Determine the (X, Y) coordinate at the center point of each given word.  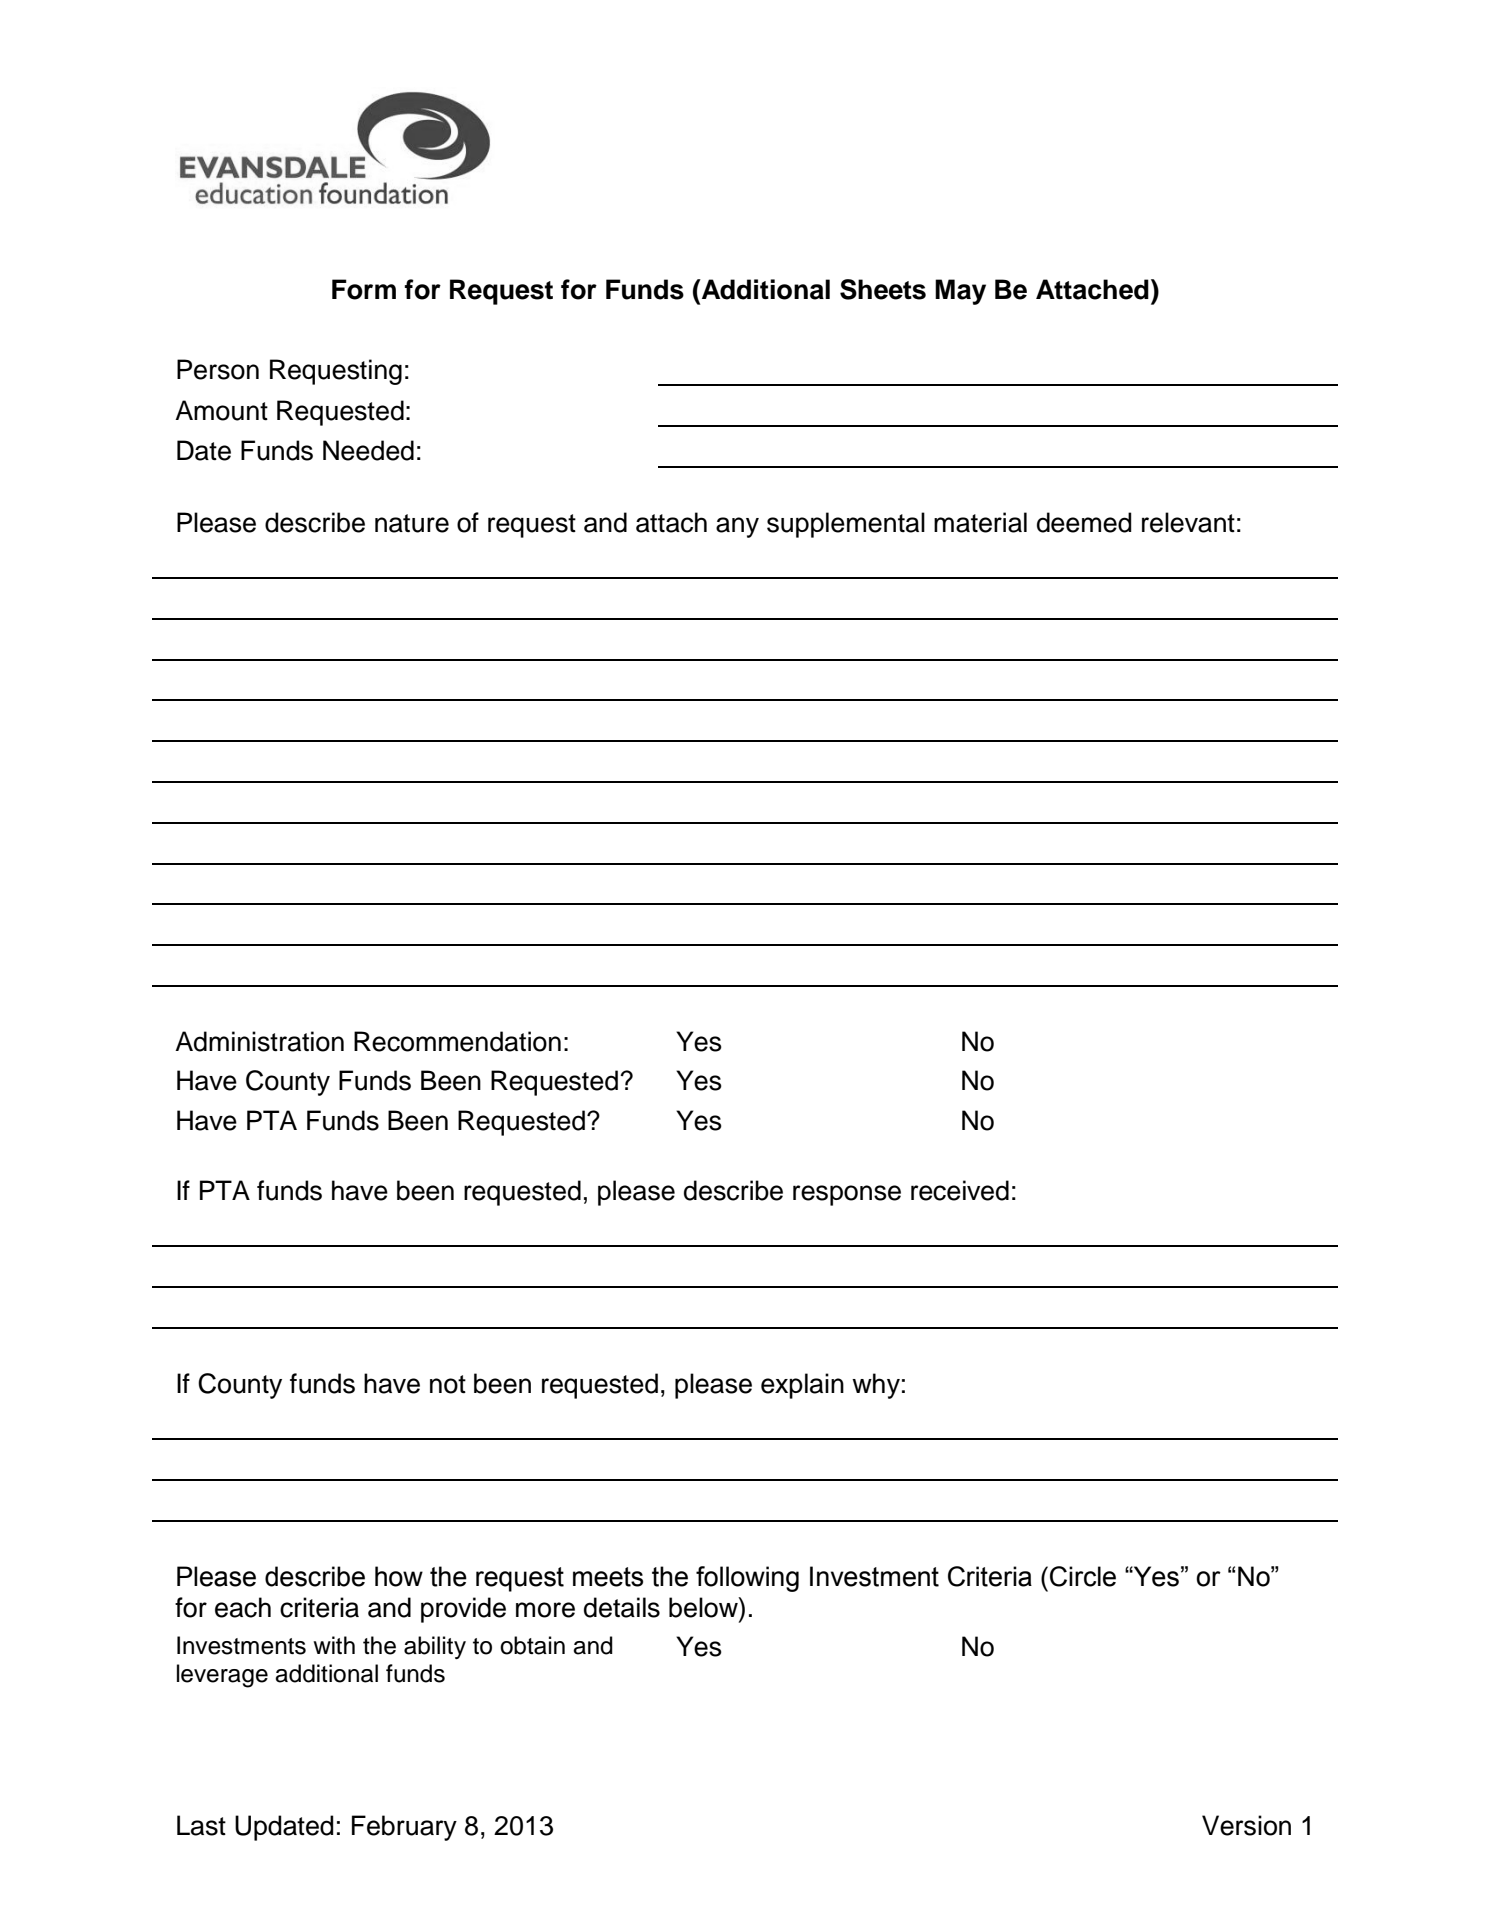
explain (802, 1386)
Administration (259, 1041)
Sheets (883, 289)
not (448, 1384)
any (737, 527)
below (704, 1607)
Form (364, 289)
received (960, 1190)
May (960, 292)
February (404, 1828)
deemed (1084, 522)
